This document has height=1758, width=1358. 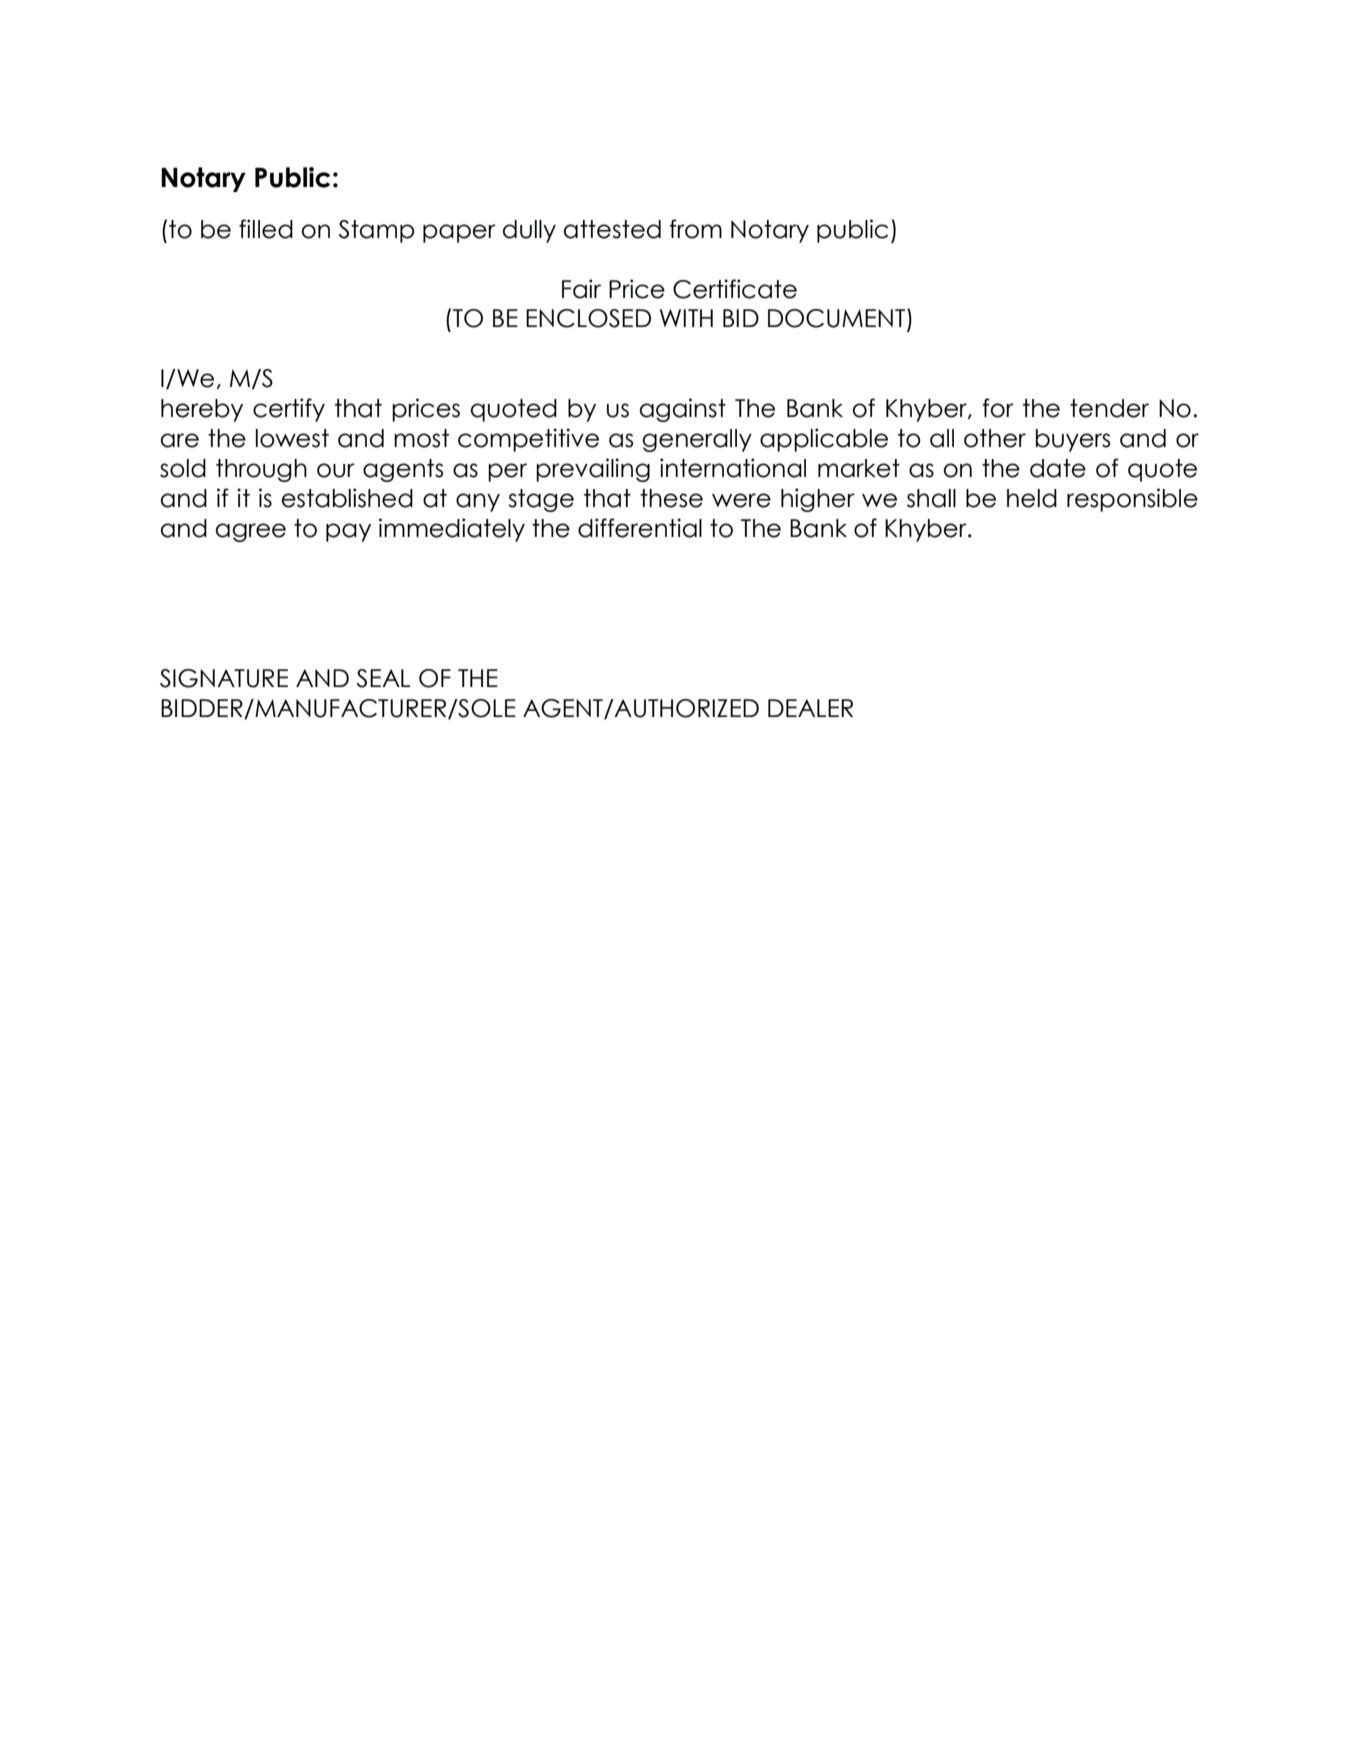 What do you see at coordinates (998, 408) in the document?
I see `for` at bounding box center [998, 408].
